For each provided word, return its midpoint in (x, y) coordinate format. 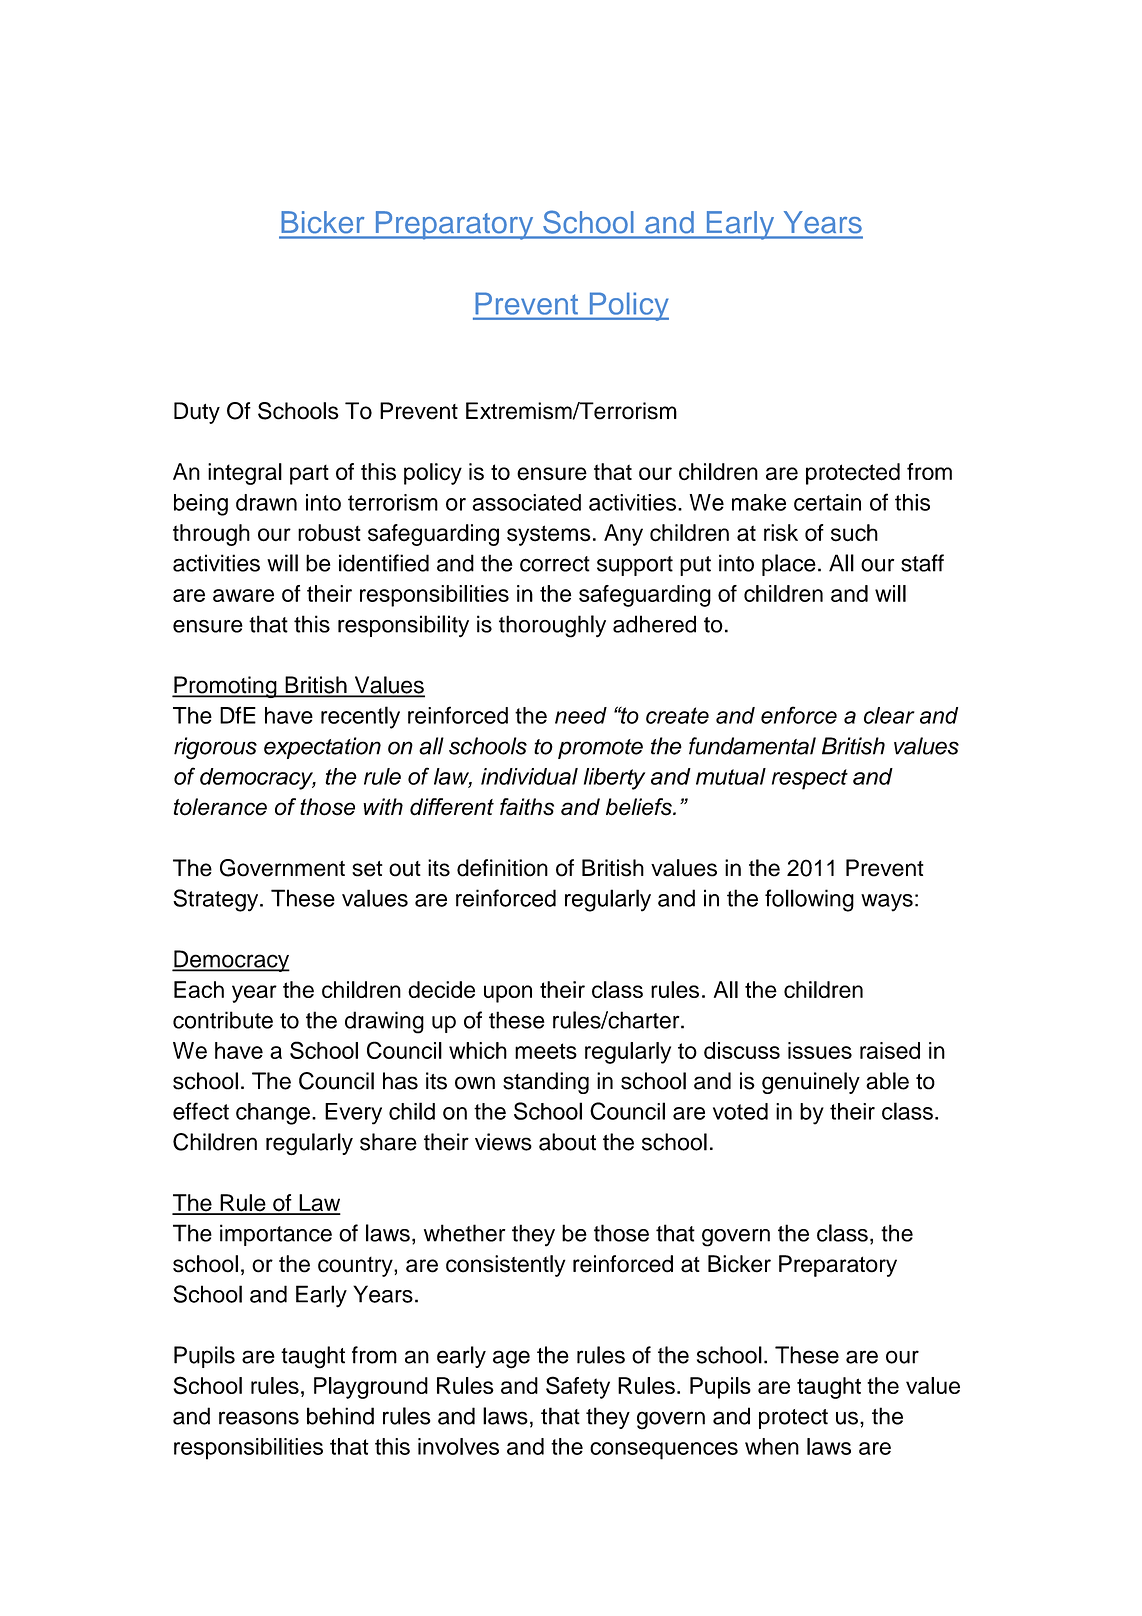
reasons (259, 1418)
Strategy (217, 900)
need (581, 715)
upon (508, 994)
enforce (799, 715)
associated (526, 502)
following (809, 900)
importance (276, 1235)
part (309, 475)
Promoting (225, 687)
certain (827, 502)
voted (740, 1111)
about (567, 1142)
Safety (578, 1387)
